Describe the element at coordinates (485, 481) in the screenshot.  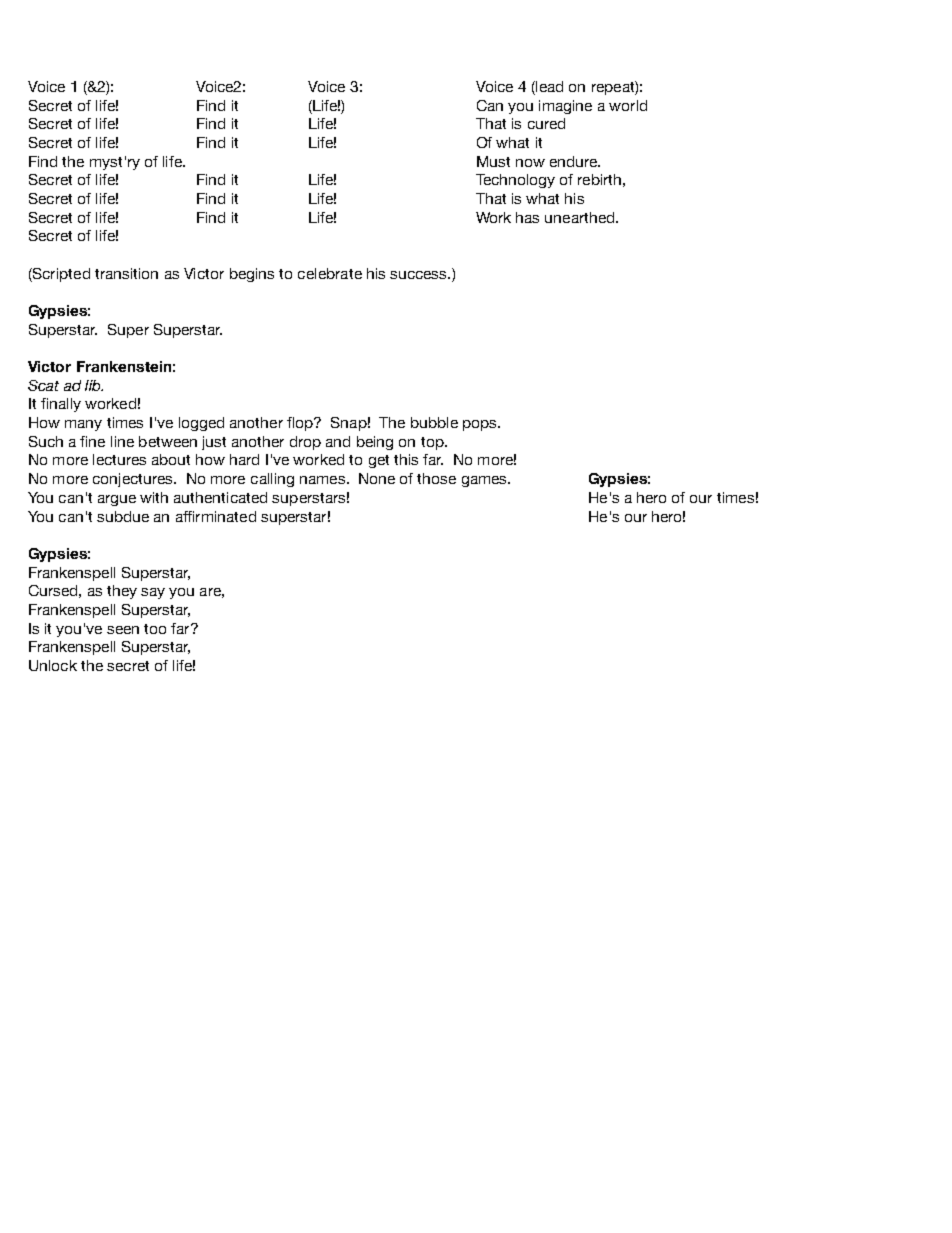
I see `games` at that location.
